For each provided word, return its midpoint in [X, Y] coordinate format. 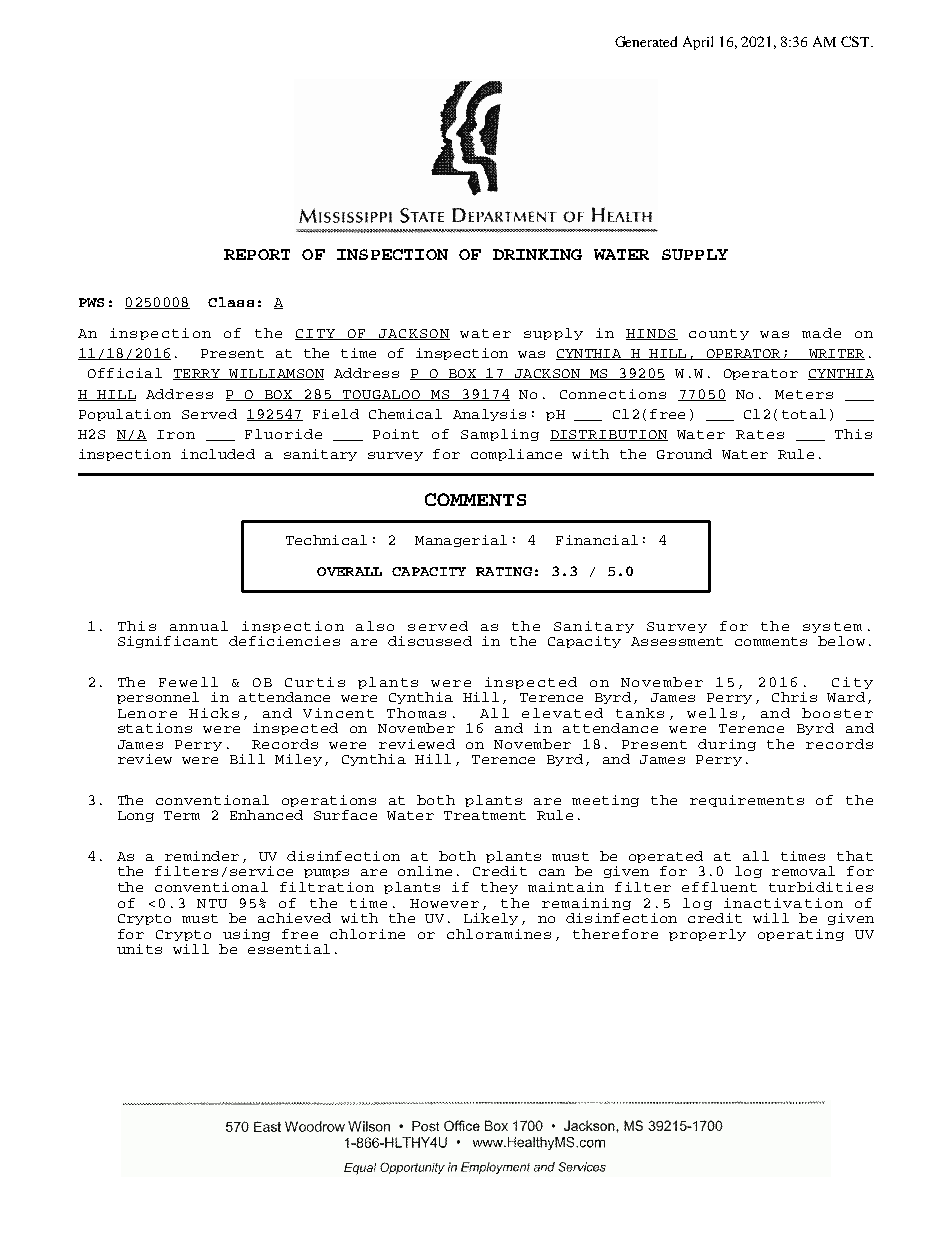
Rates [760, 434]
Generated [646, 41]
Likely [491, 919]
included [218, 454]
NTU [212, 903]
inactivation [783, 903]
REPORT [257, 254]
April [698, 43]
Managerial [461, 541]
